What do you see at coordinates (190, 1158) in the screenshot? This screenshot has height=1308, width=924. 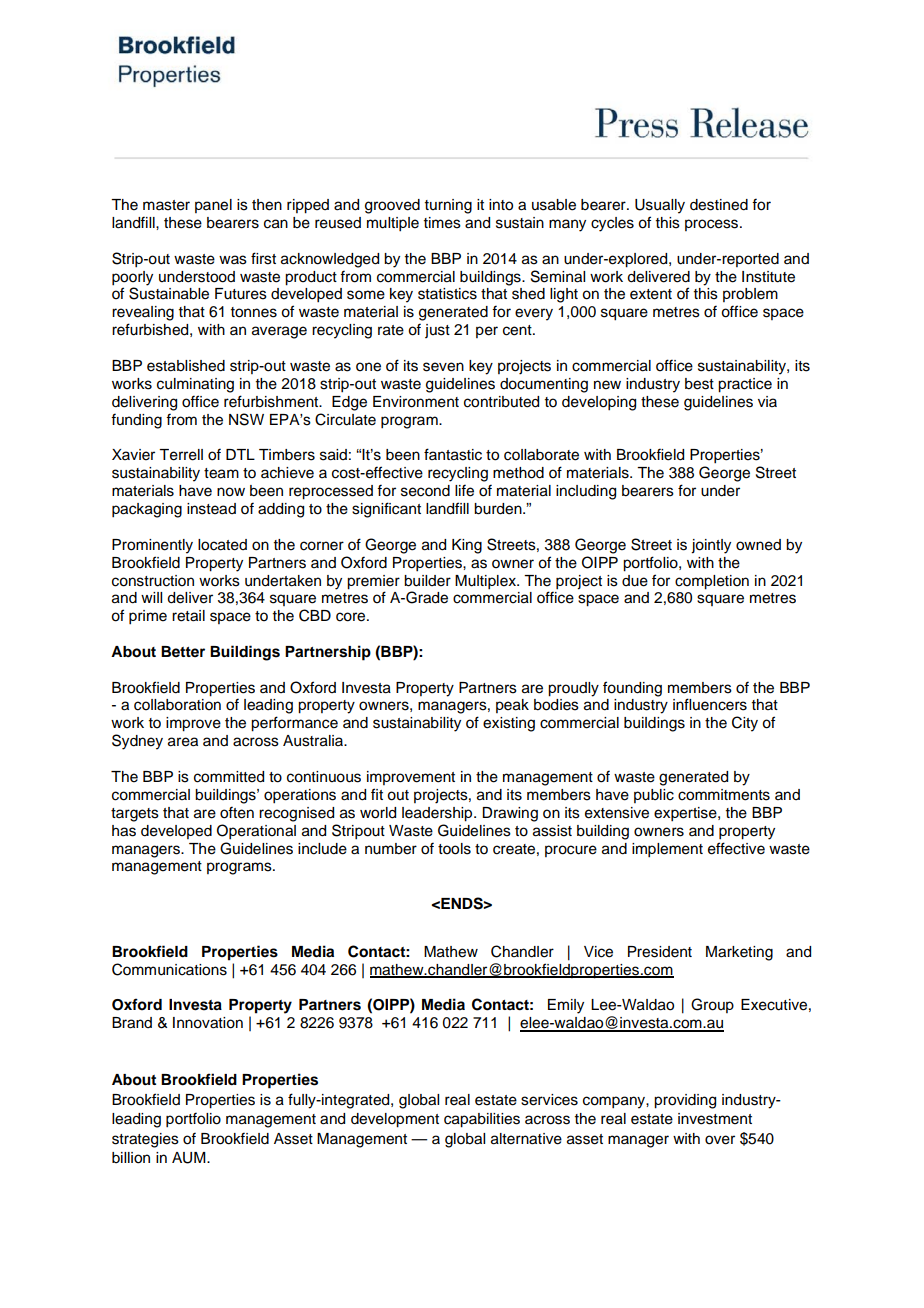 I see `AUM` at bounding box center [190, 1158].
